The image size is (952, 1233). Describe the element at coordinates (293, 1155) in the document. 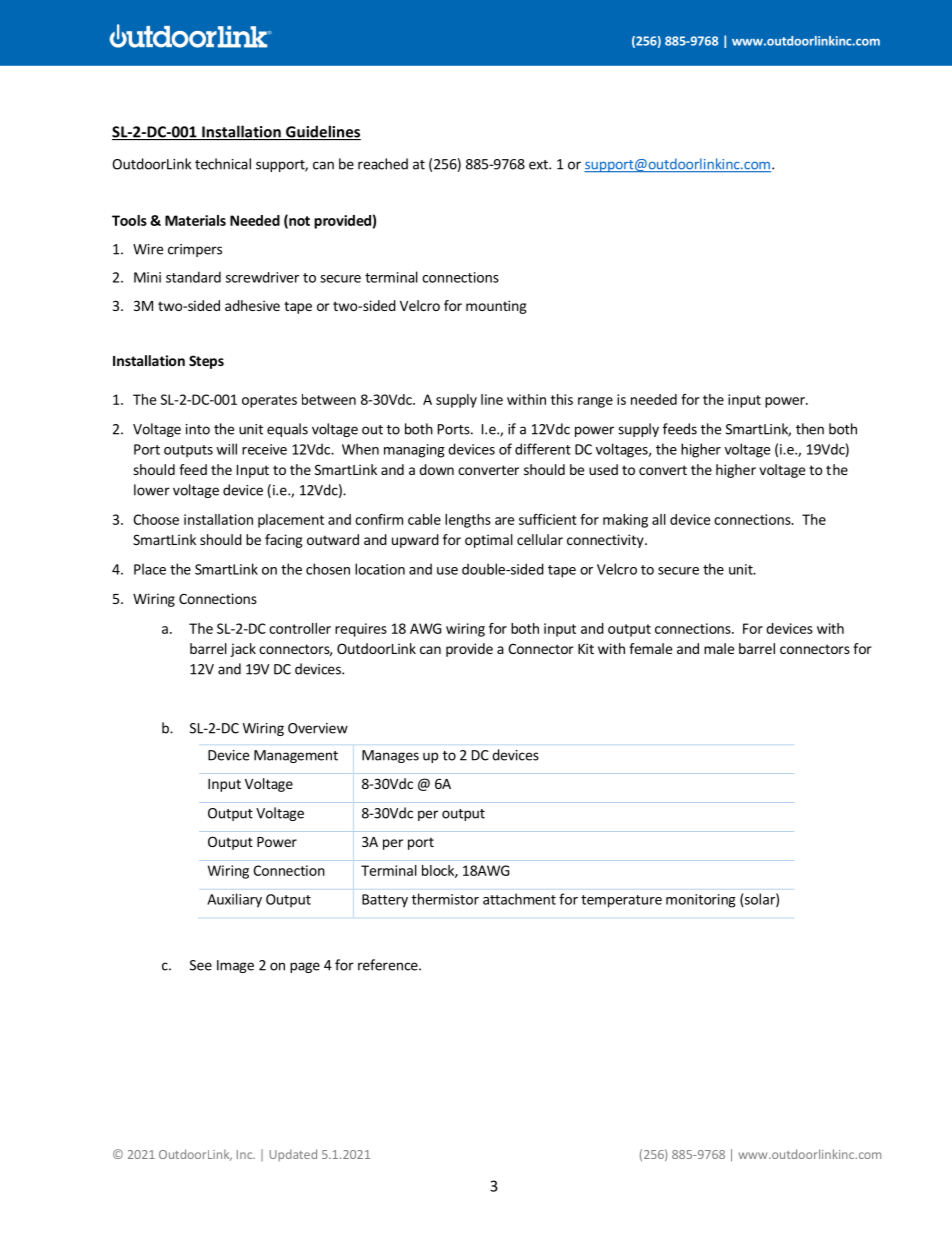

I see `Updated` at that location.
